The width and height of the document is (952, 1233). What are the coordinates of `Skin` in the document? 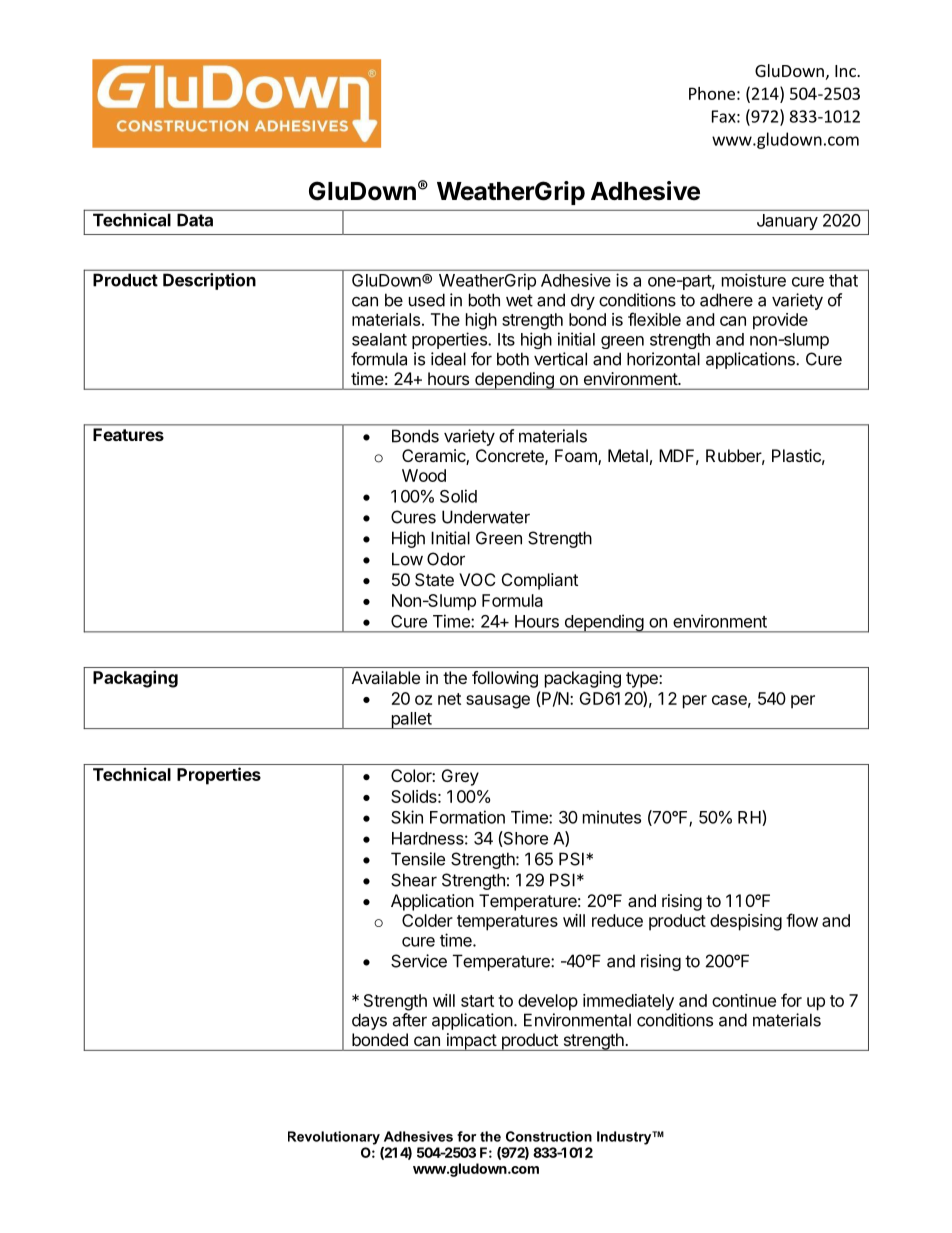 It's located at (407, 817).
